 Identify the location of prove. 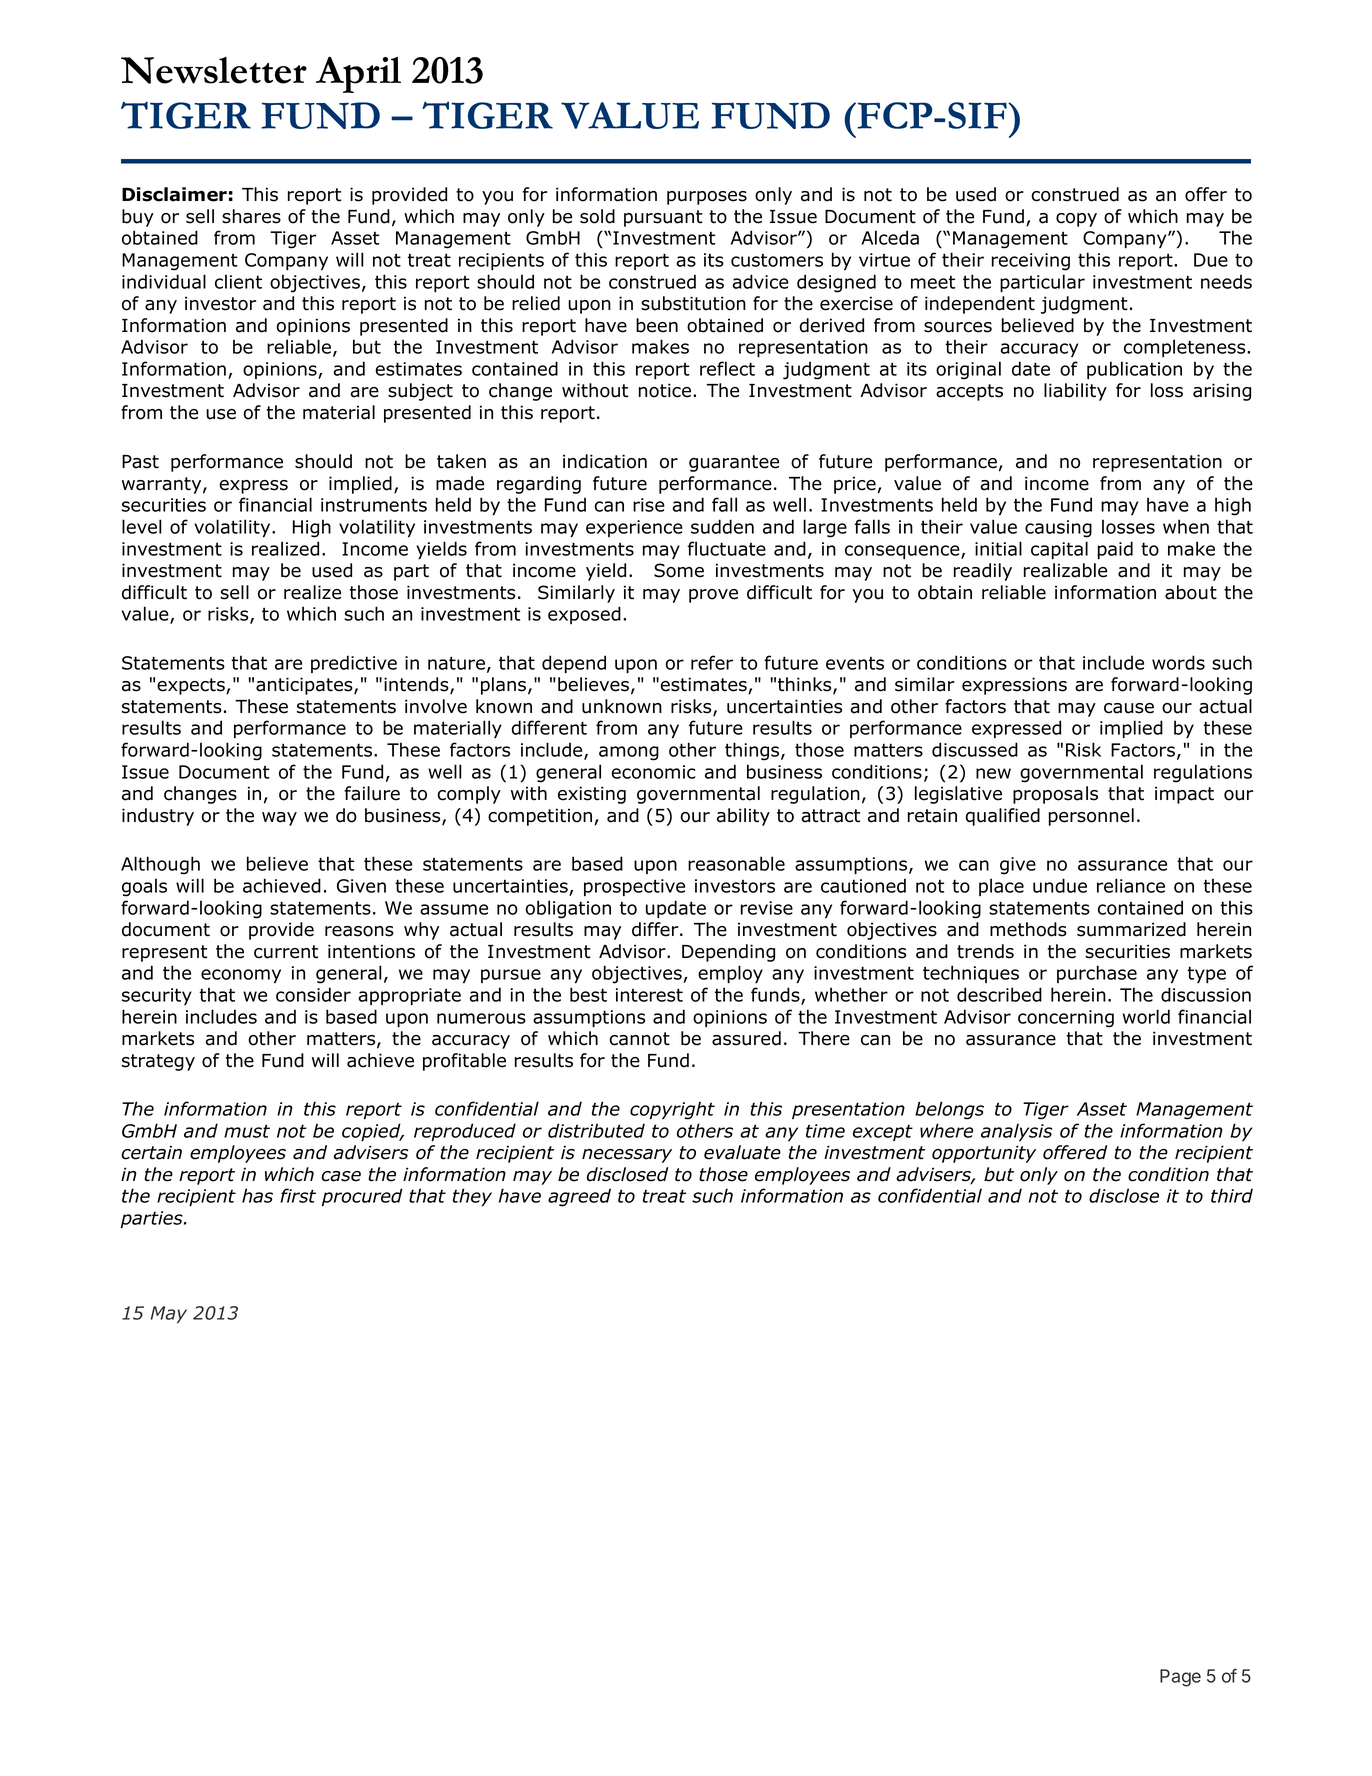
(713, 596).
